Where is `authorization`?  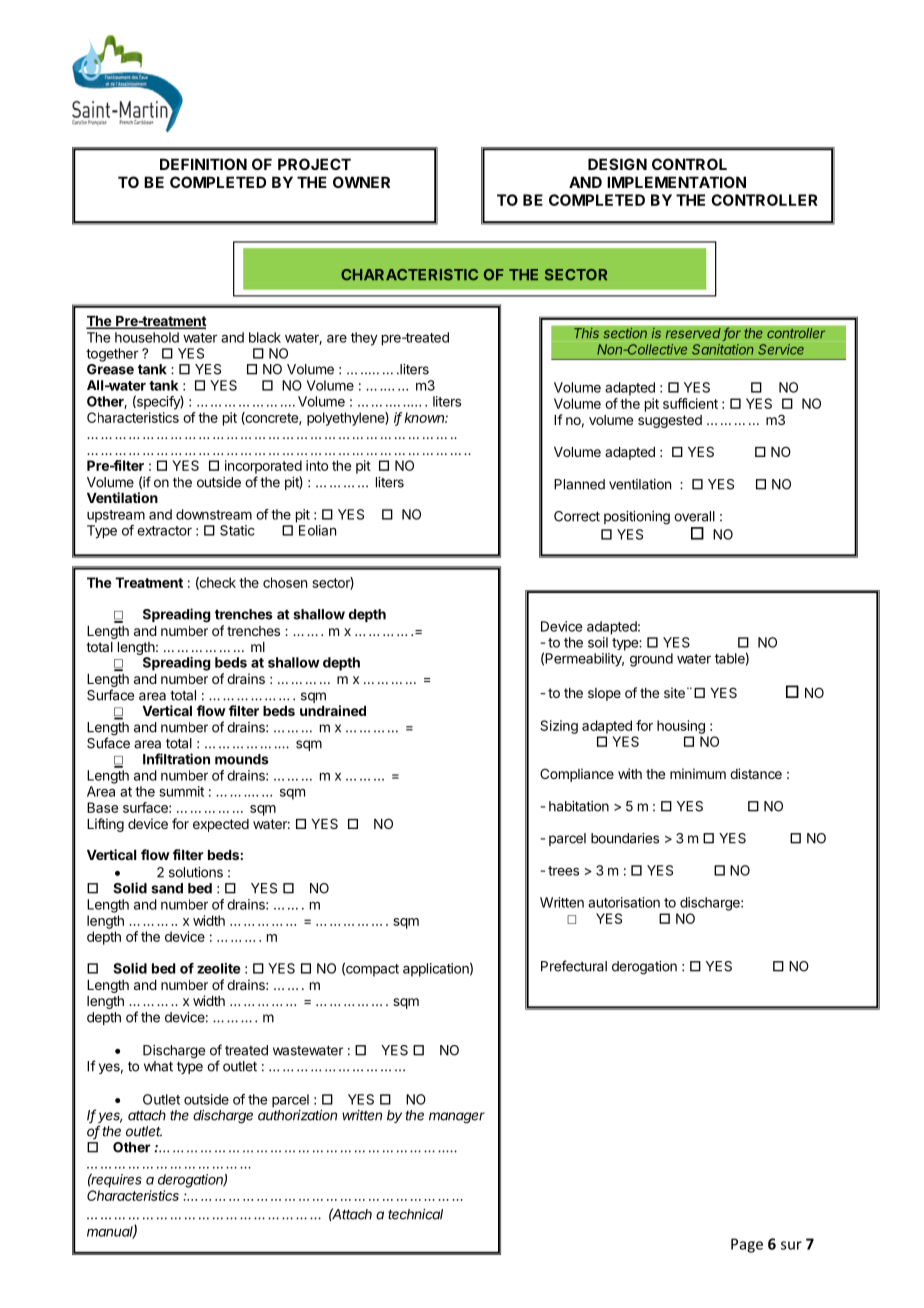
authorization is located at coordinates (297, 1115).
